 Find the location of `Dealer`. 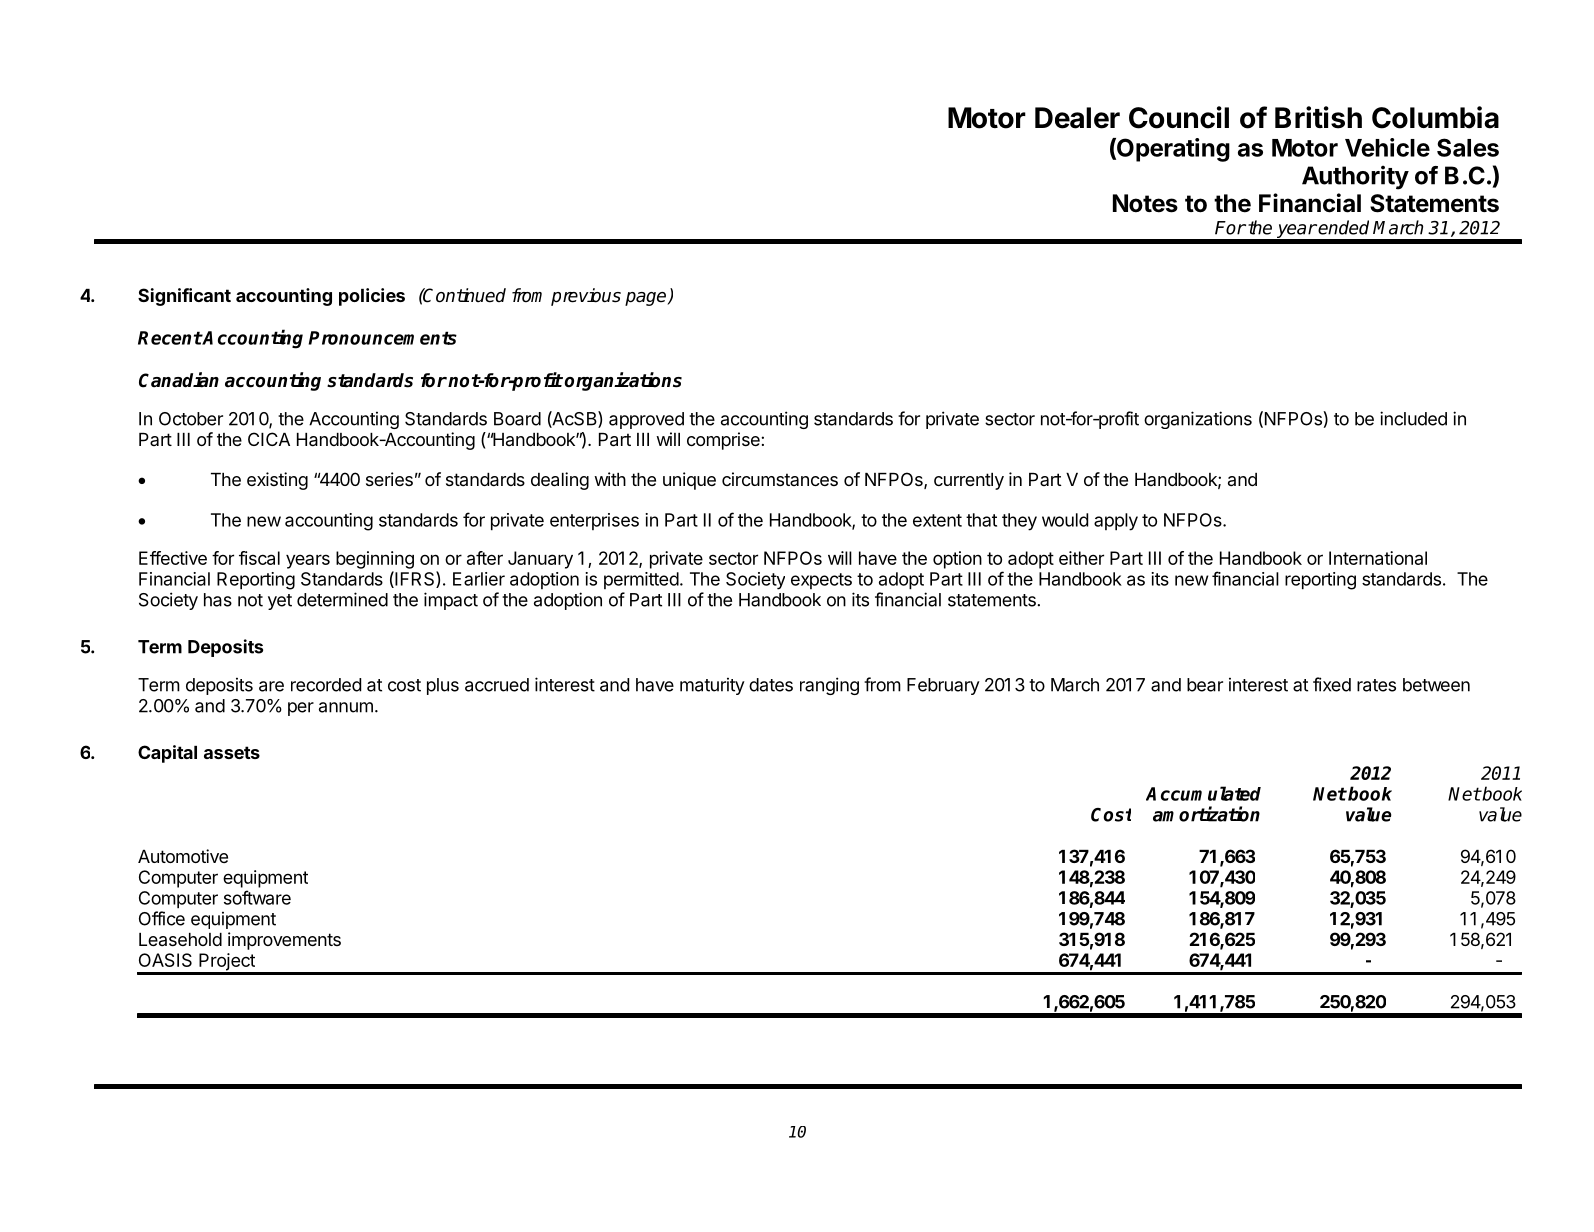

Dealer is located at coordinates (1077, 118).
